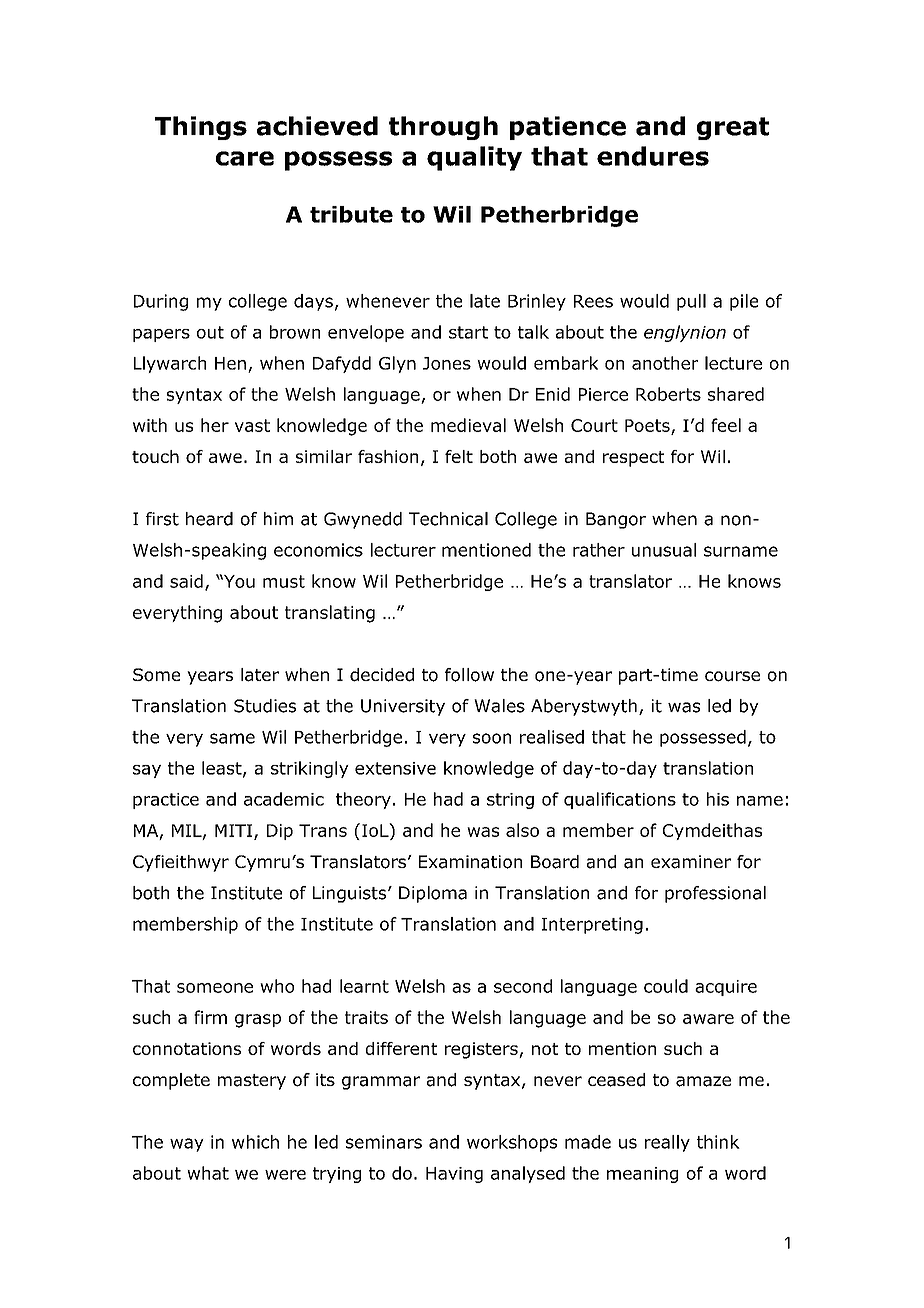 The width and height of the page is (924, 1308). What do you see at coordinates (166, 801) in the page?
I see `practice` at bounding box center [166, 801].
